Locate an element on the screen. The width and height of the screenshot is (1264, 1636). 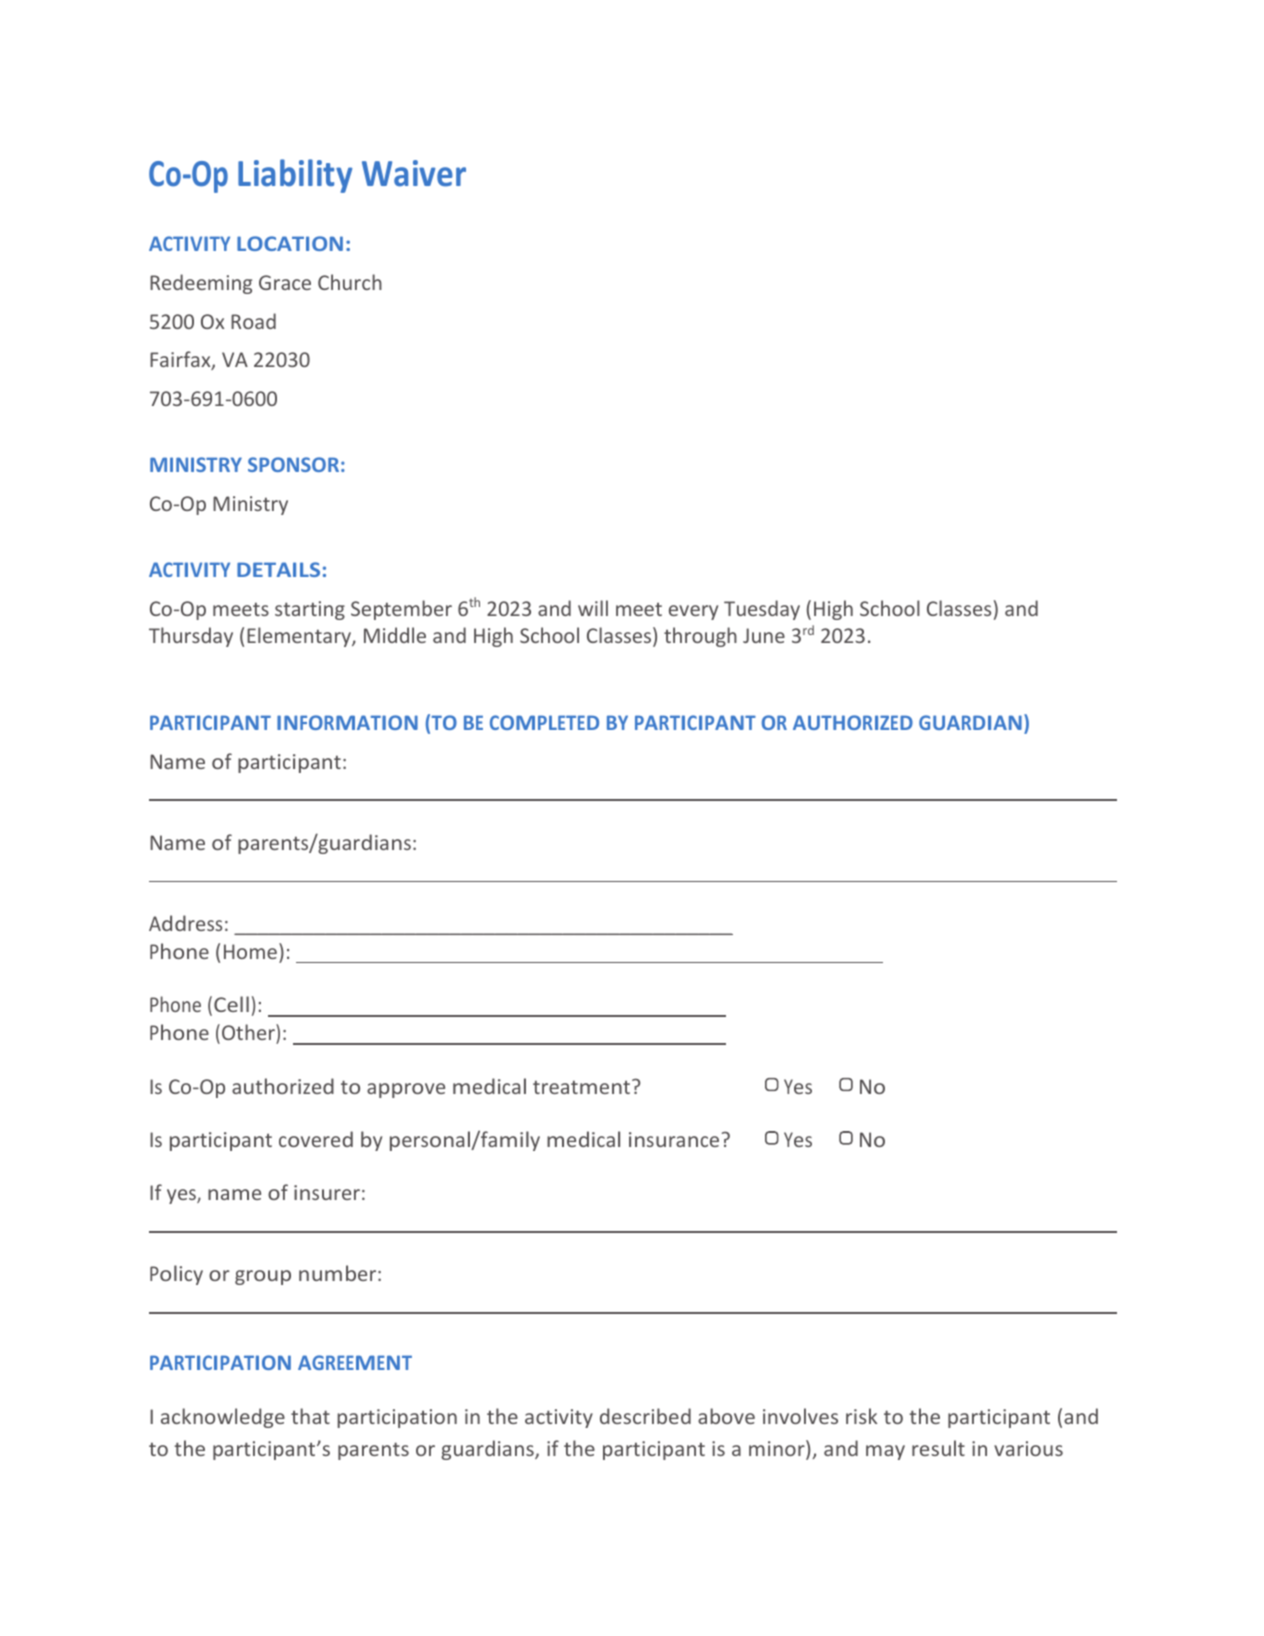
Tuesday is located at coordinates (762, 610).
